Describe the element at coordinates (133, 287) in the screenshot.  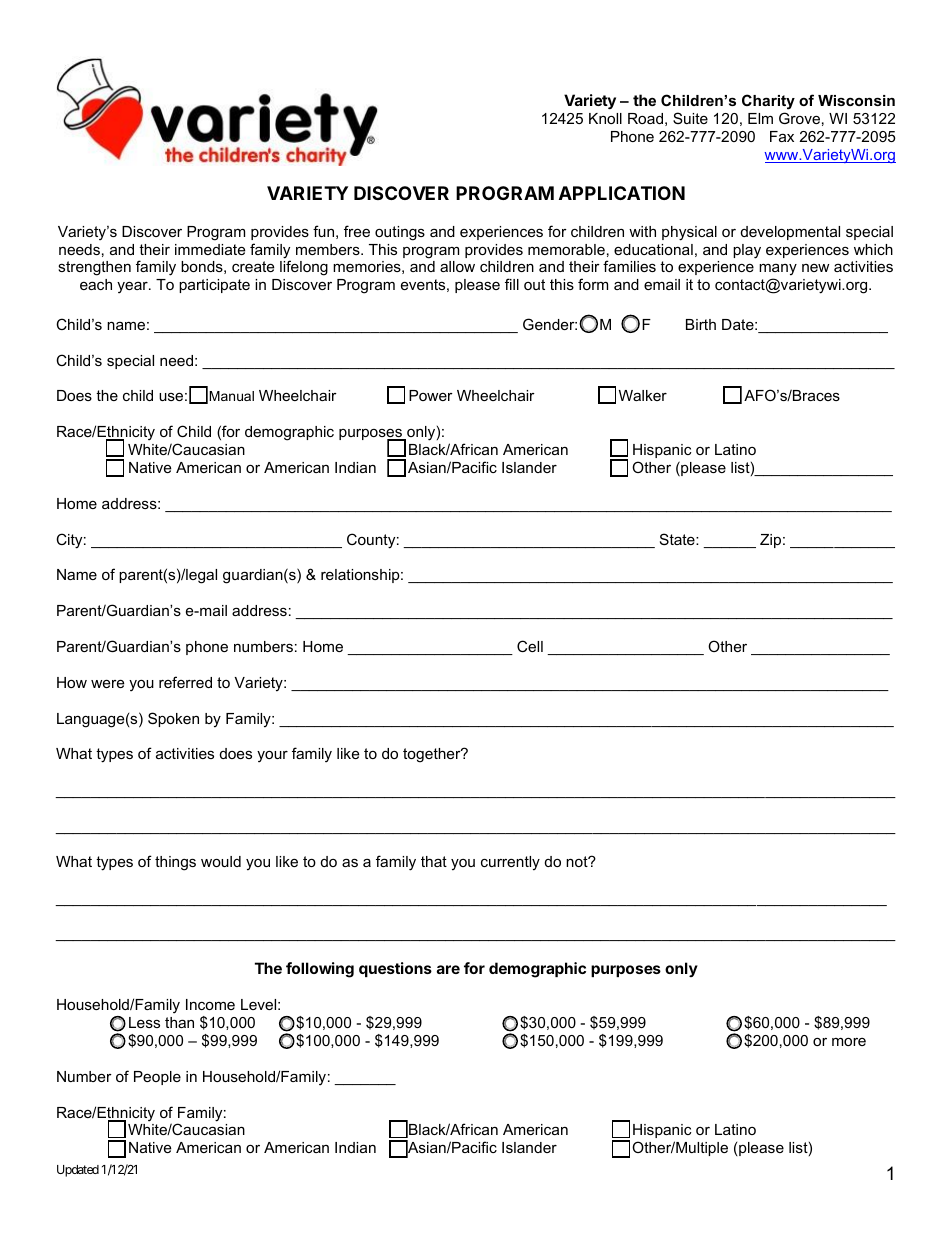
I see `year` at that location.
